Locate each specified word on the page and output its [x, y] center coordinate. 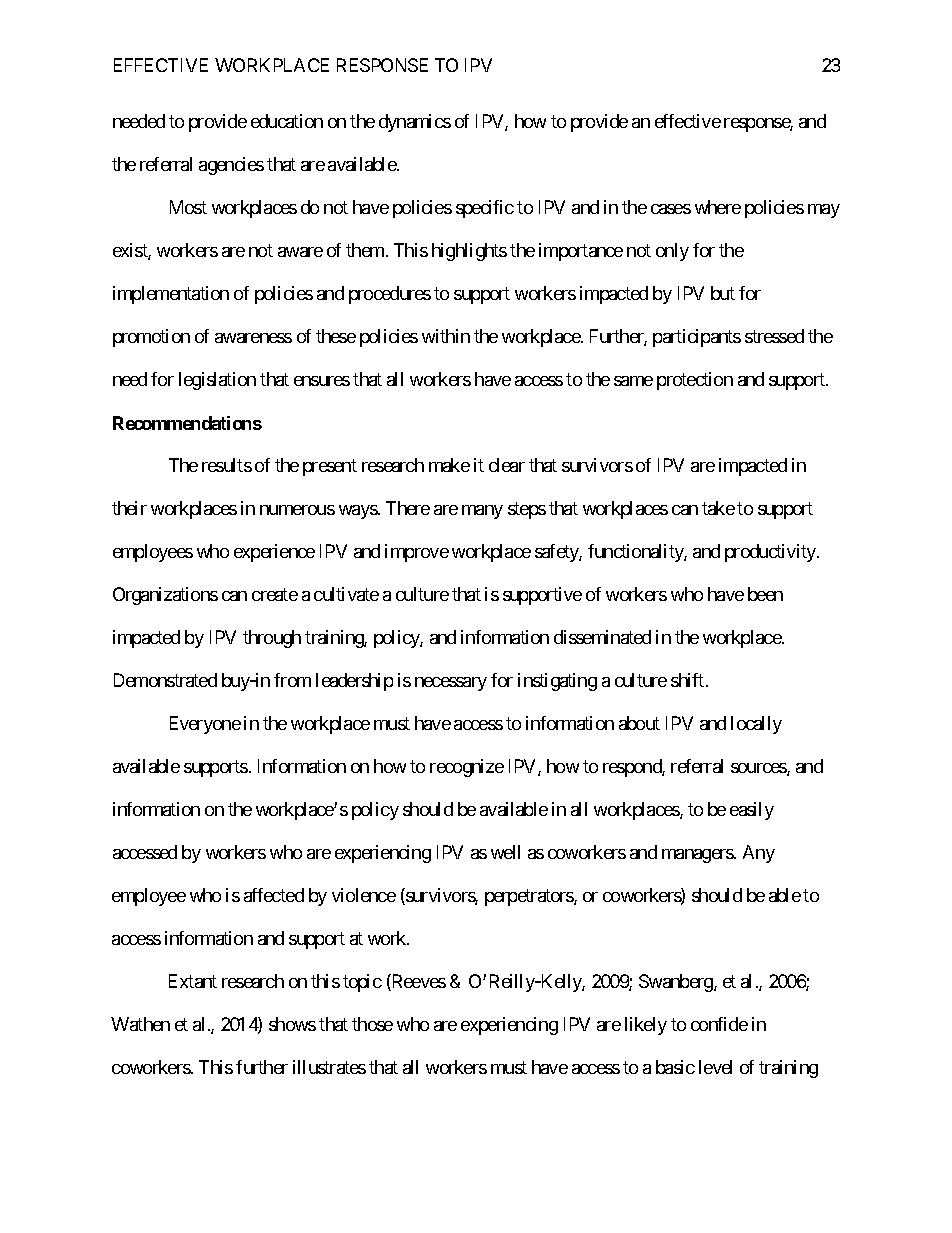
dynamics [415, 123]
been [765, 594]
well [505, 852]
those [372, 1024]
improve [417, 553]
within [446, 336]
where [718, 207]
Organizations [165, 596]
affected [274, 895]
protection [695, 381]
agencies [231, 166]
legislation [217, 381]
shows [292, 1024]
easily [752, 811]
